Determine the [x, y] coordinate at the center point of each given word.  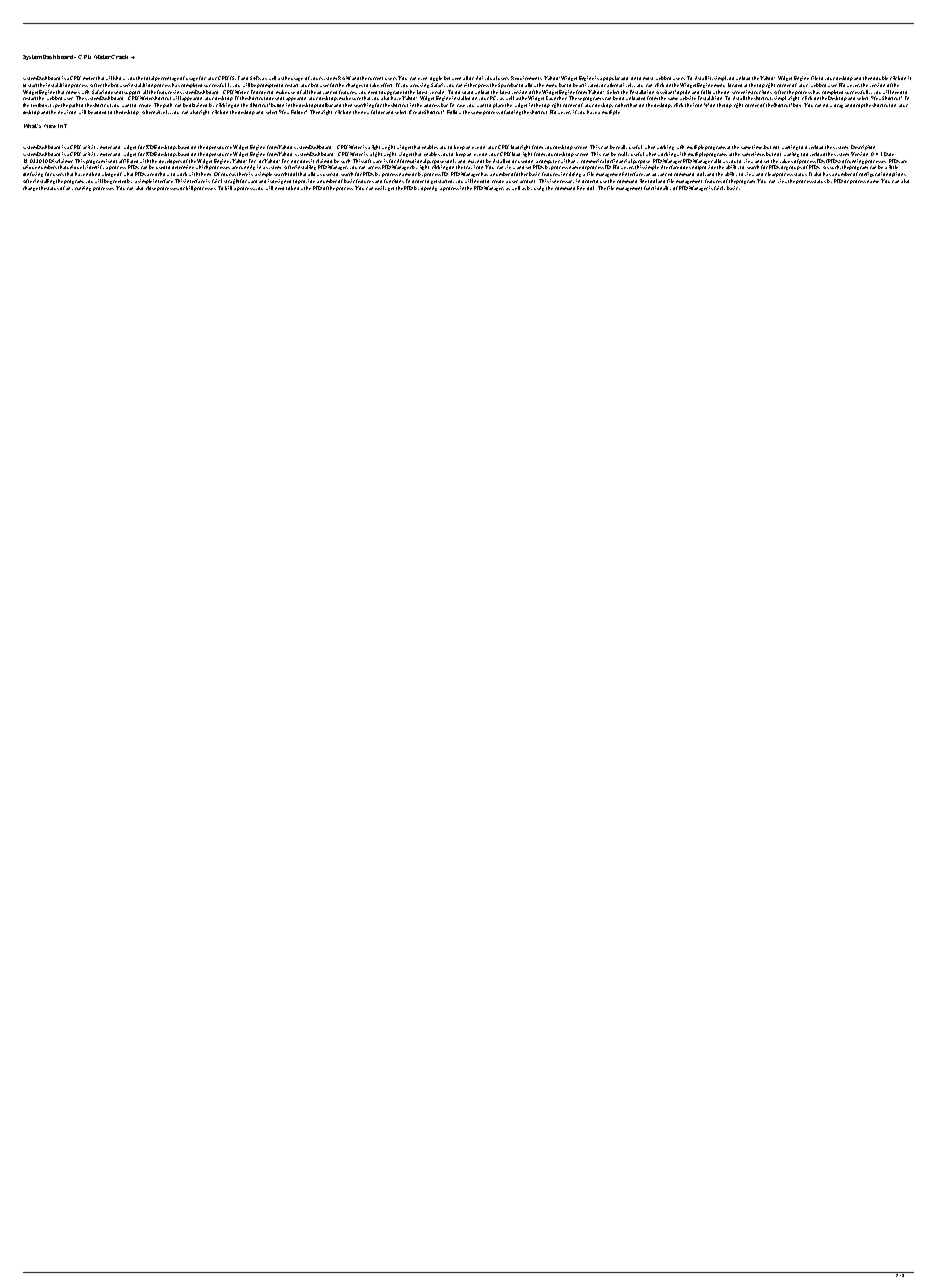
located [735, 85]
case [461, 105]
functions [394, 181]
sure [356, 98]
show [119, 78]
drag [838, 106]
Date [889, 154]
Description [863, 149]
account [527, 181]
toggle [436, 80]
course [228, 174]
